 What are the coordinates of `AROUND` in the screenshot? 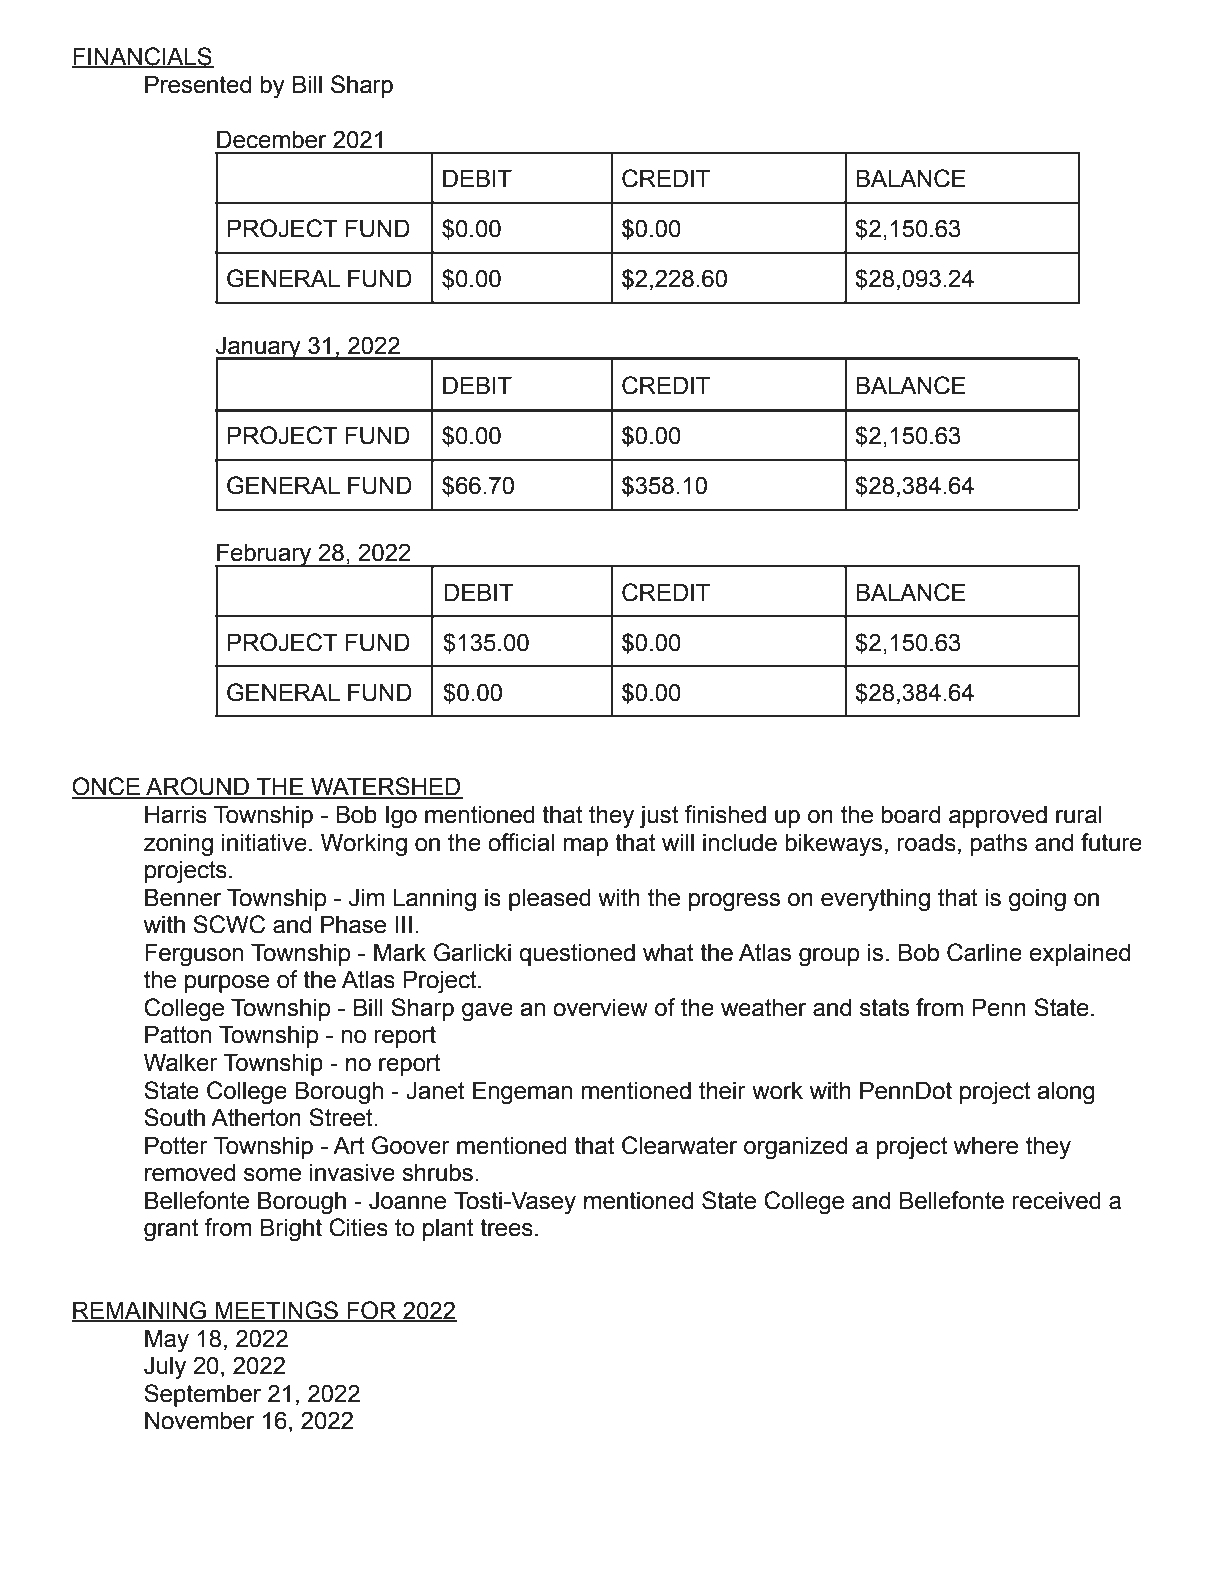 It's located at (197, 787).
